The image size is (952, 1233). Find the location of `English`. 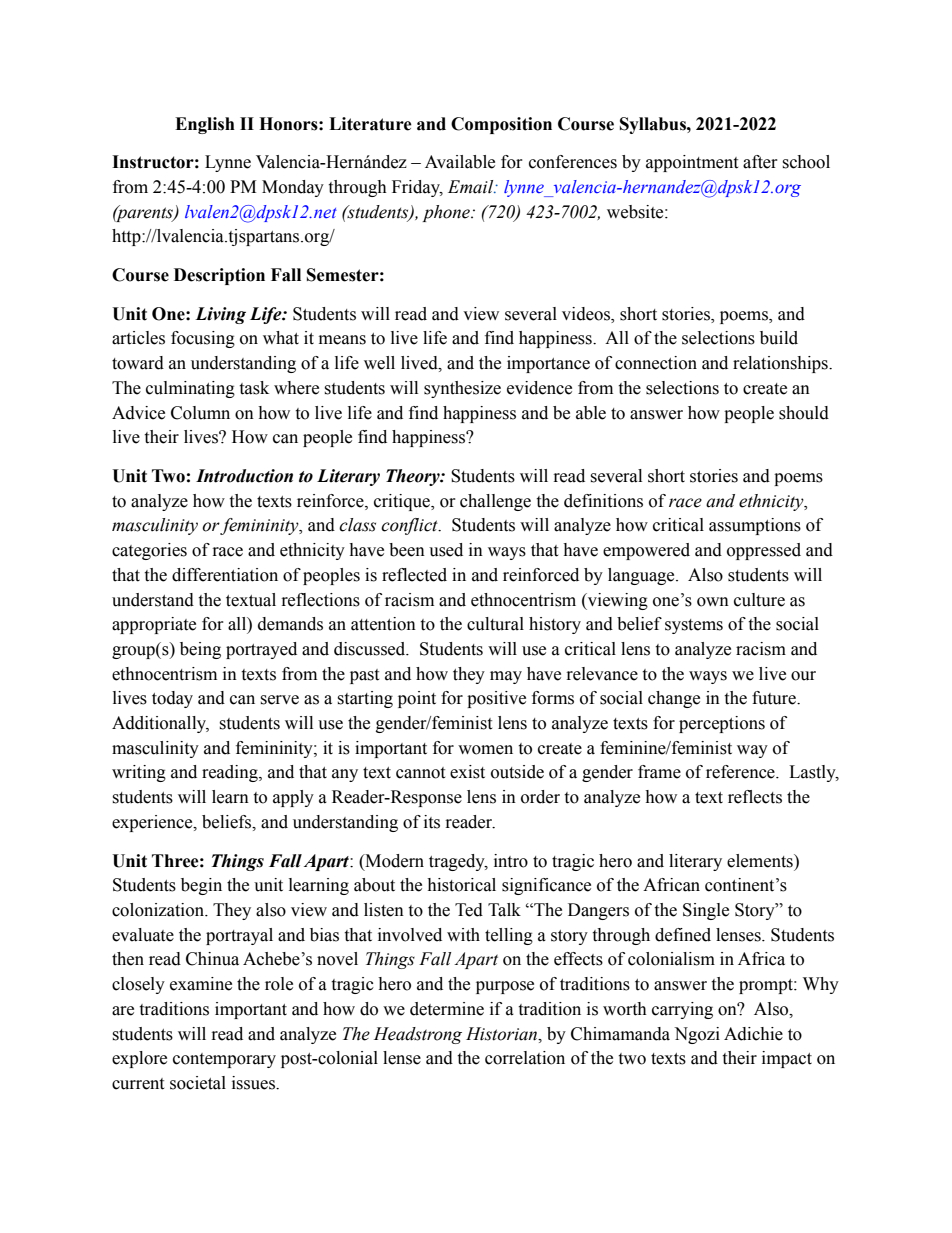

English is located at coordinates (205, 125).
